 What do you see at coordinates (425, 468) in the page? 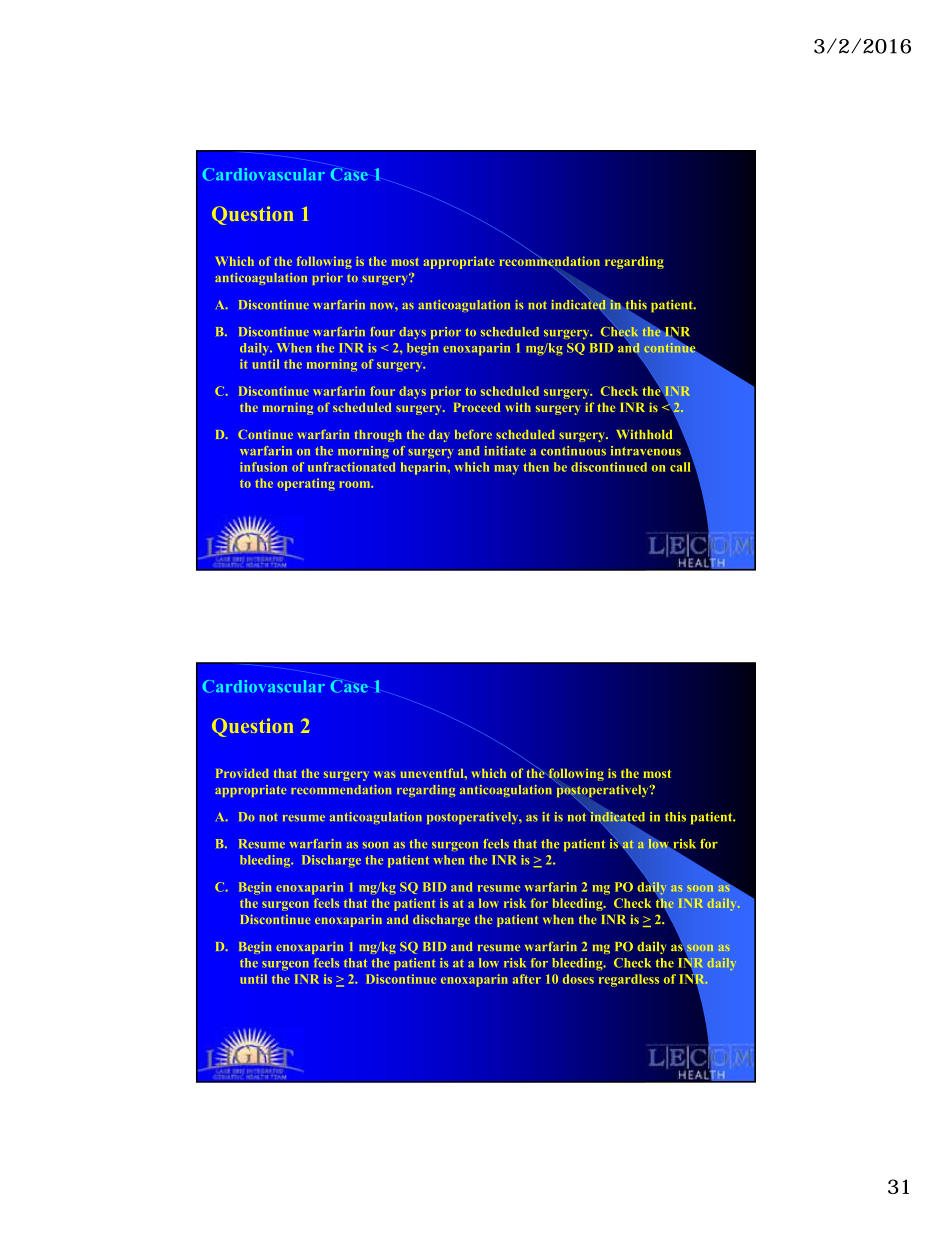
I see `heparin` at bounding box center [425, 468].
